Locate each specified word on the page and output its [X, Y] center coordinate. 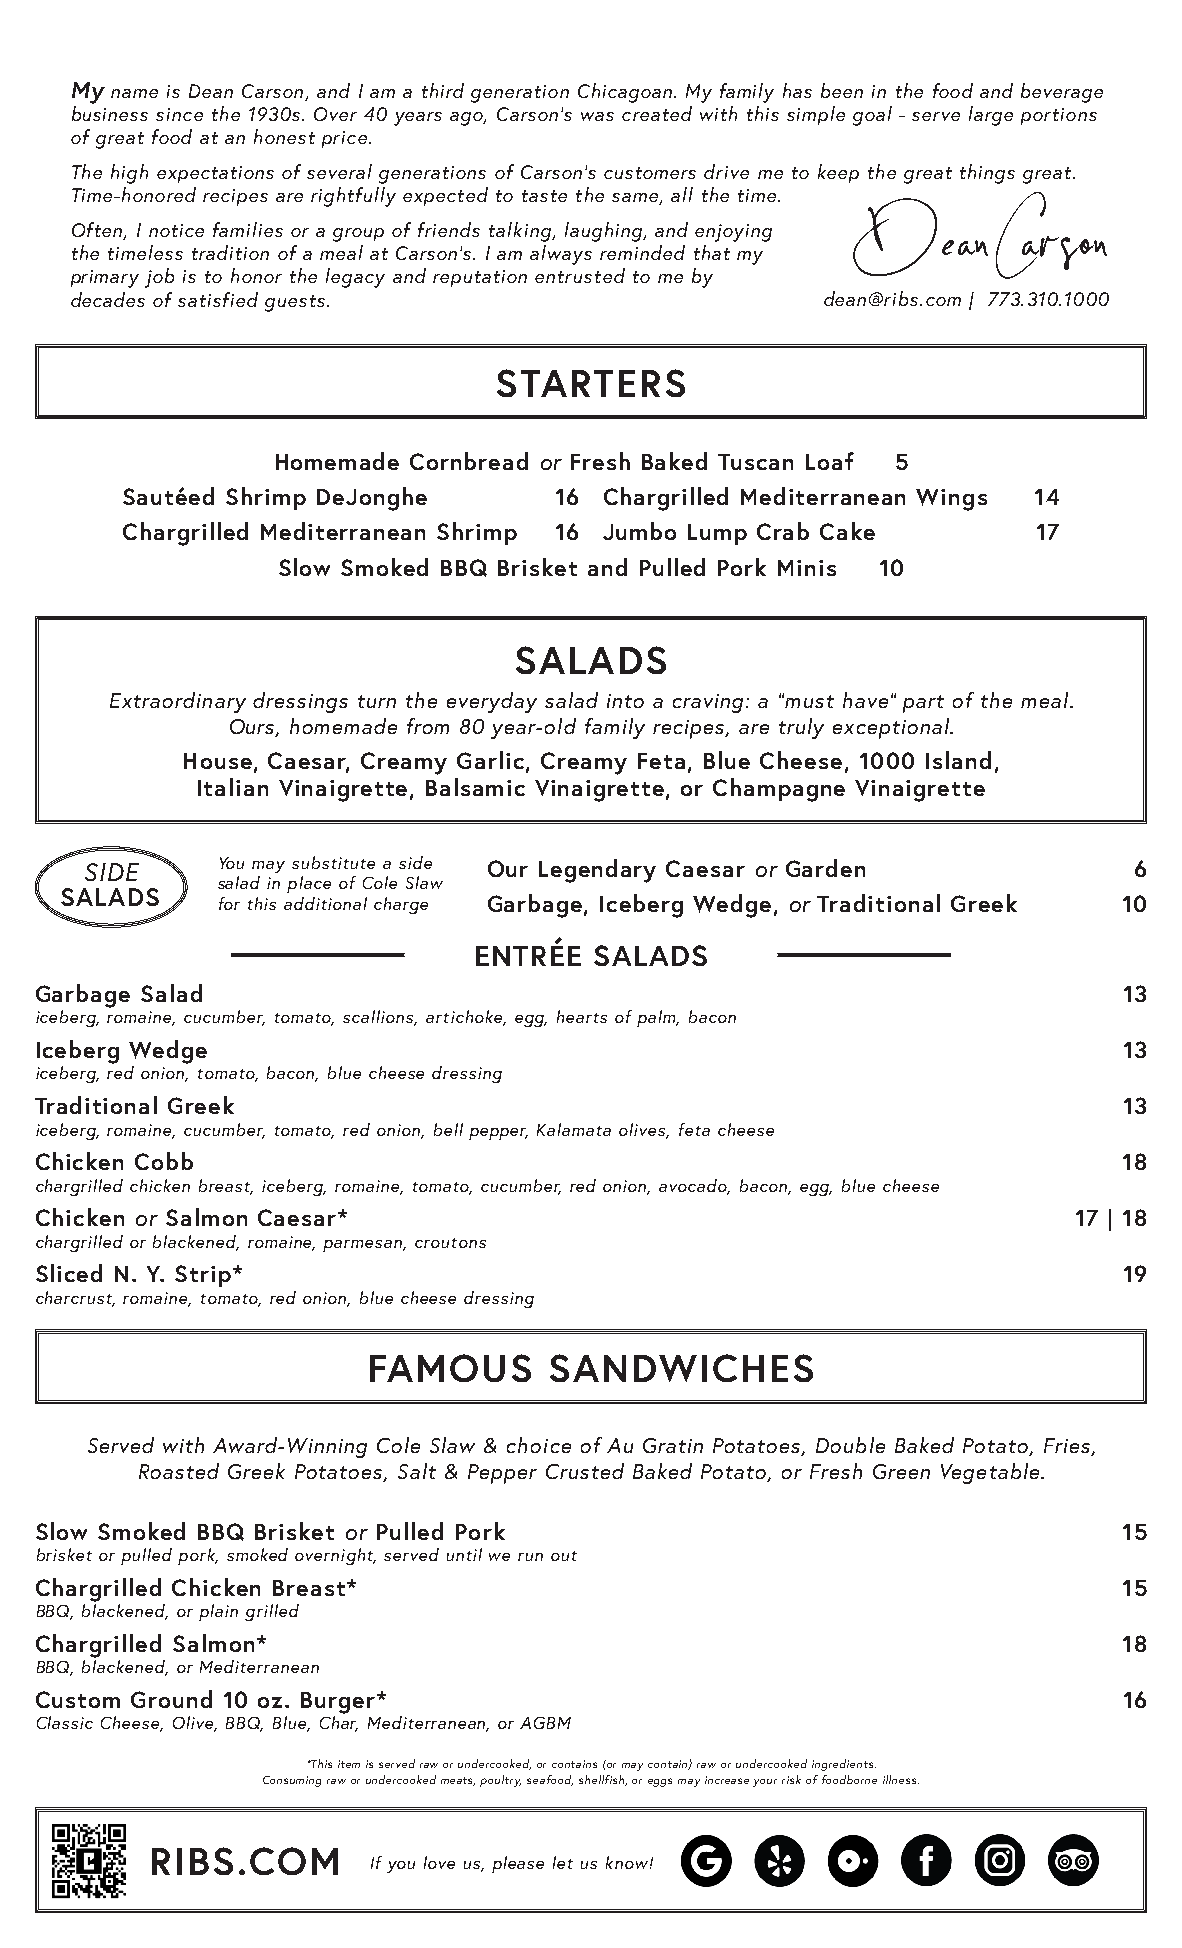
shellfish [603, 1780]
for [229, 903]
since [179, 114]
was [597, 116]
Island [958, 760]
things [987, 174]
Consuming [292, 1781]
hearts [582, 1016]
